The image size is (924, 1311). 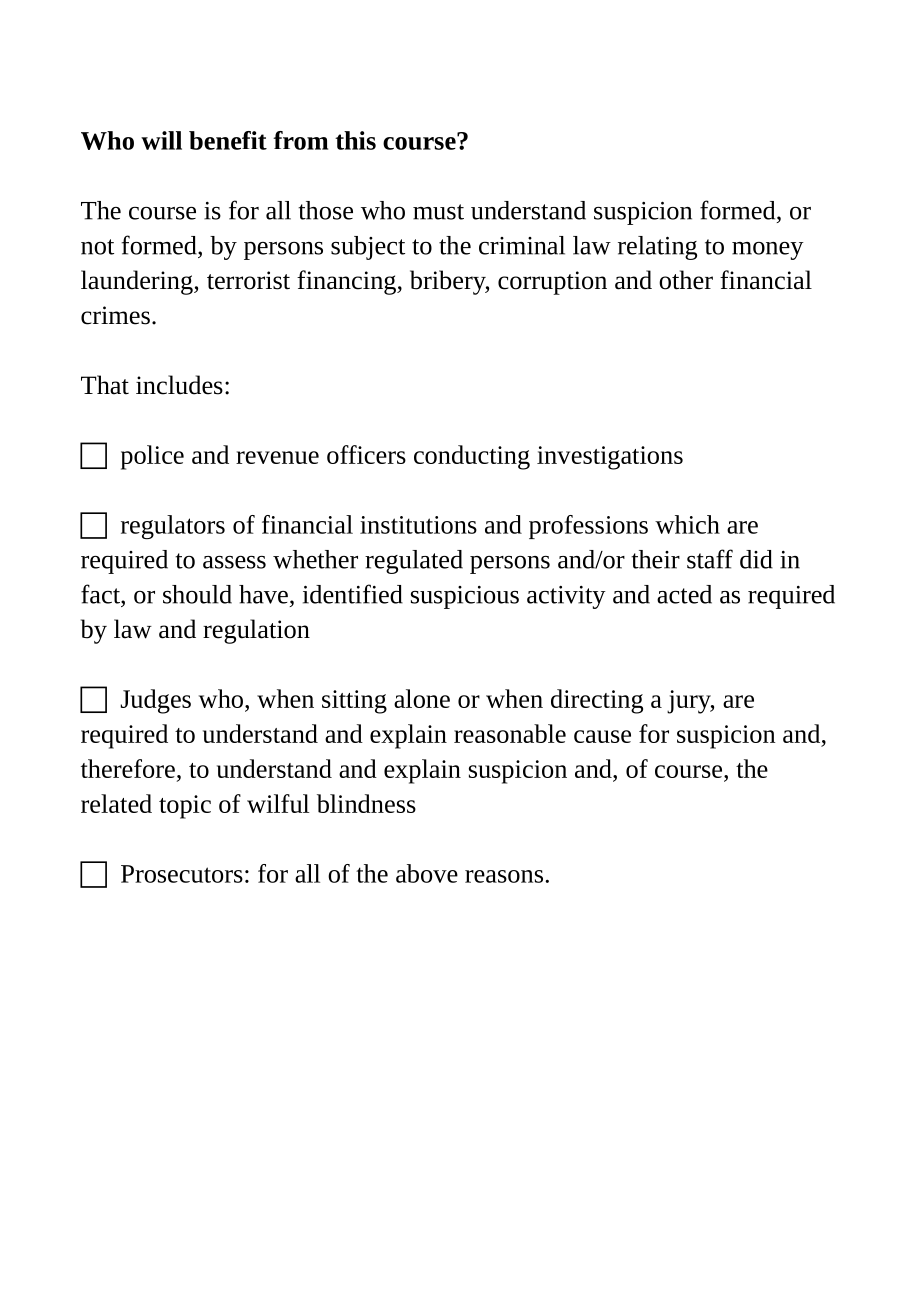 What do you see at coordinates (684, 594) in the screenshot?
I see `acted` at bounding box center [684, 594].
